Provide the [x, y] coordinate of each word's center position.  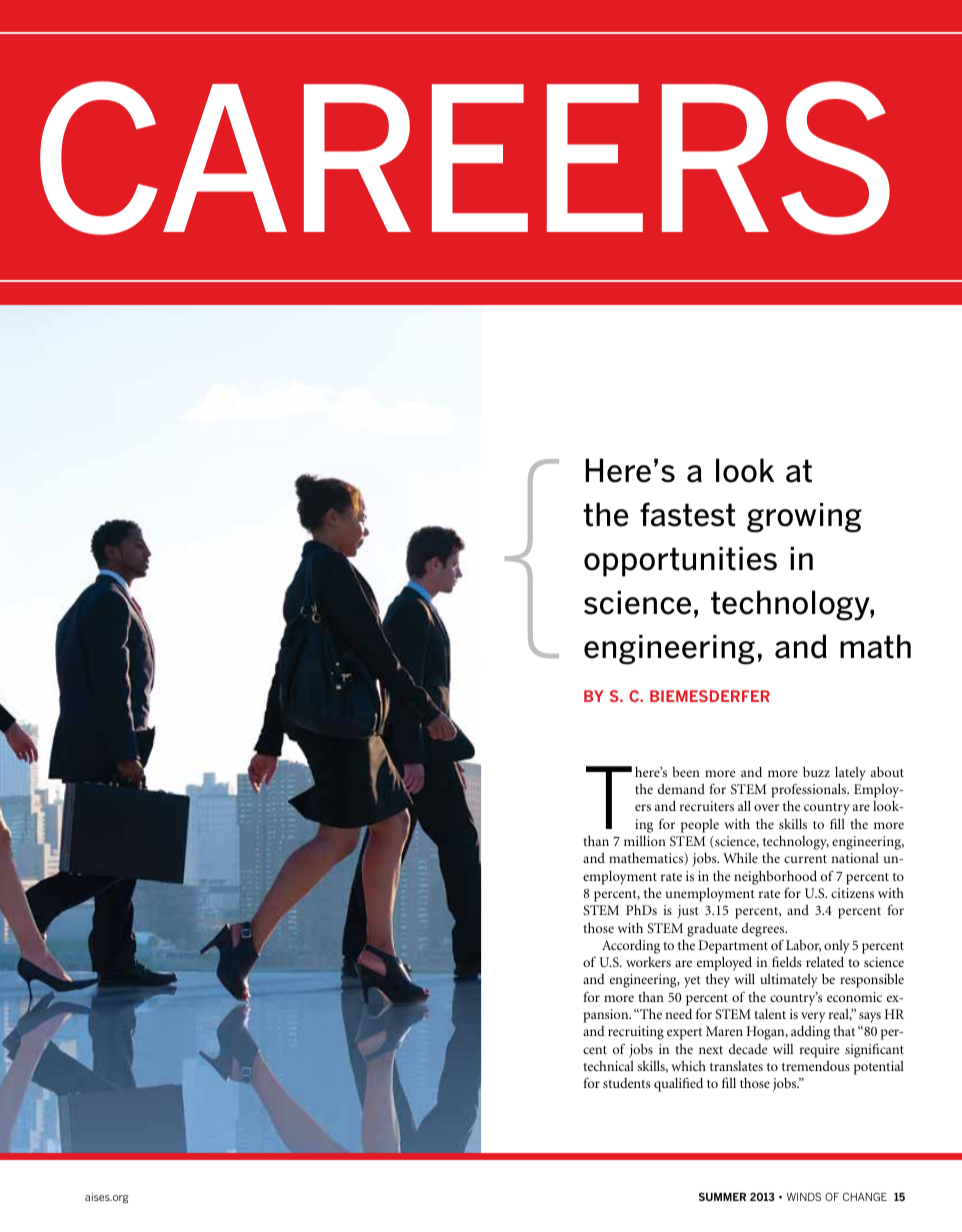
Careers [465, 158]
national [855, 858]
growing [804, 518]
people [700, 826]
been [686, 772]
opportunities [680, 562]
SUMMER [722, 1196]
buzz [816, 771]
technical [609, 1066]
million [645, 841]
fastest [687, 514]
